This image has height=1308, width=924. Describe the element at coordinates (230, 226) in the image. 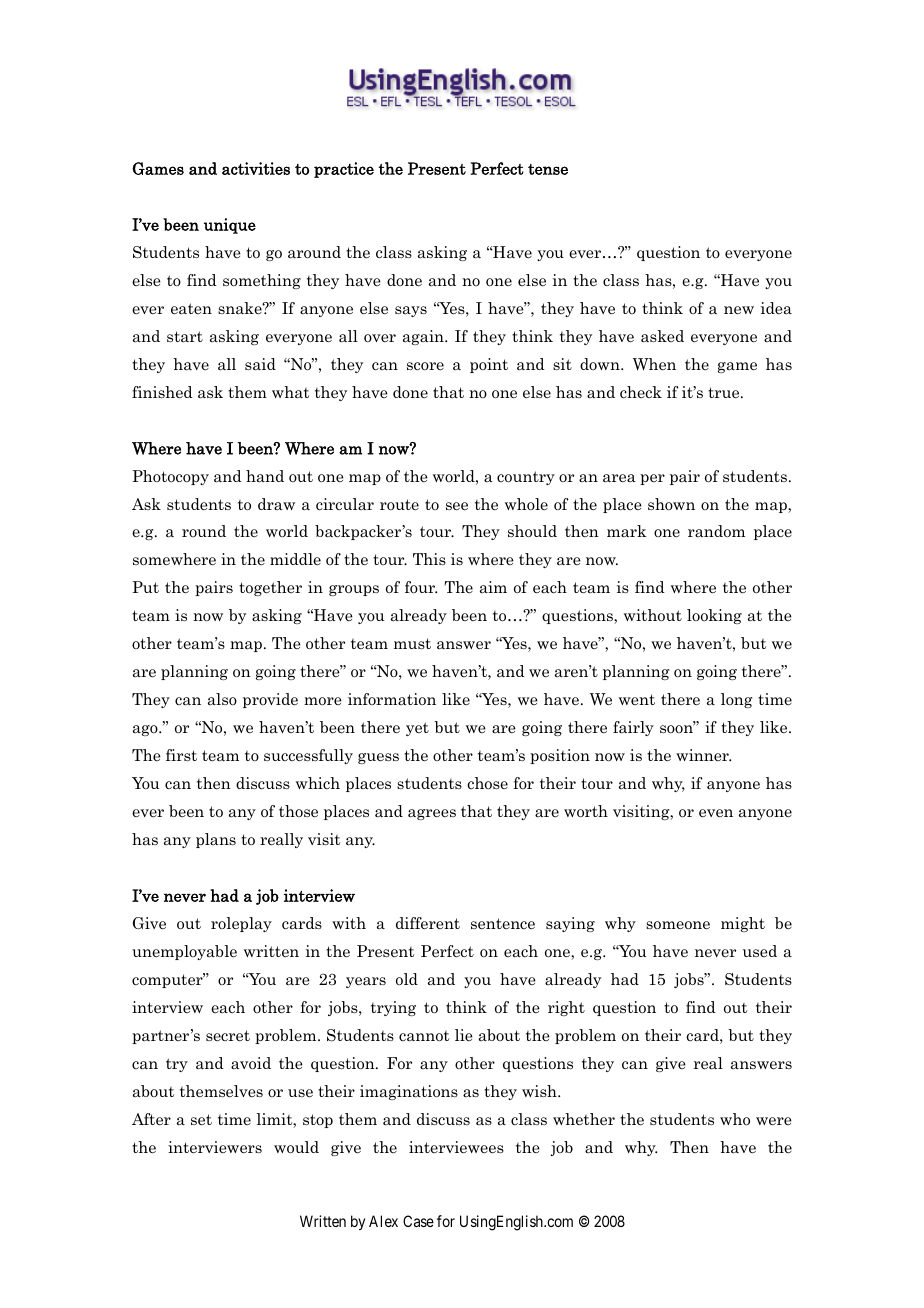

I see `unique` at that location.
